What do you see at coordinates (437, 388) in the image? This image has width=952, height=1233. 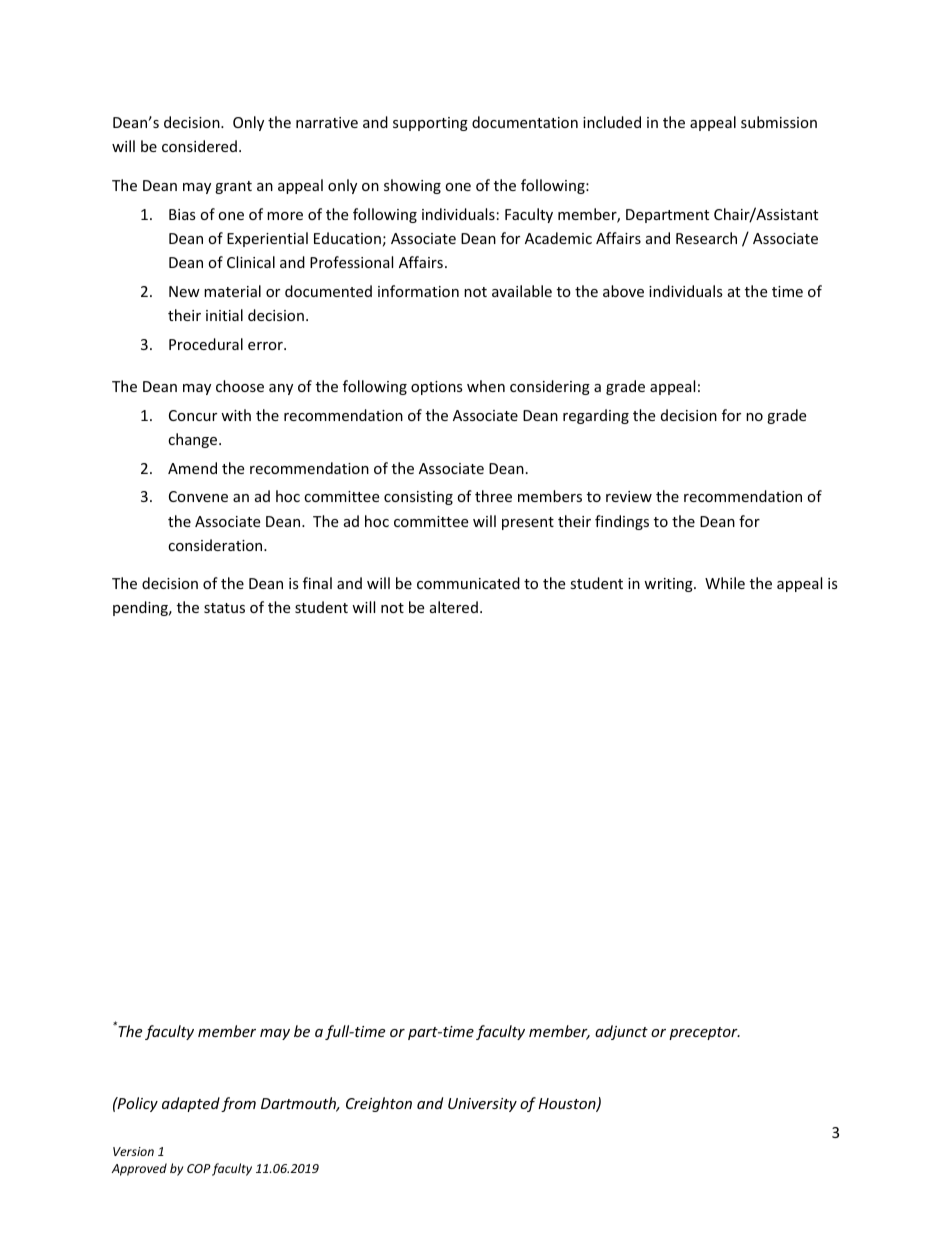 I see `options` at bounding box center [437, 388].
